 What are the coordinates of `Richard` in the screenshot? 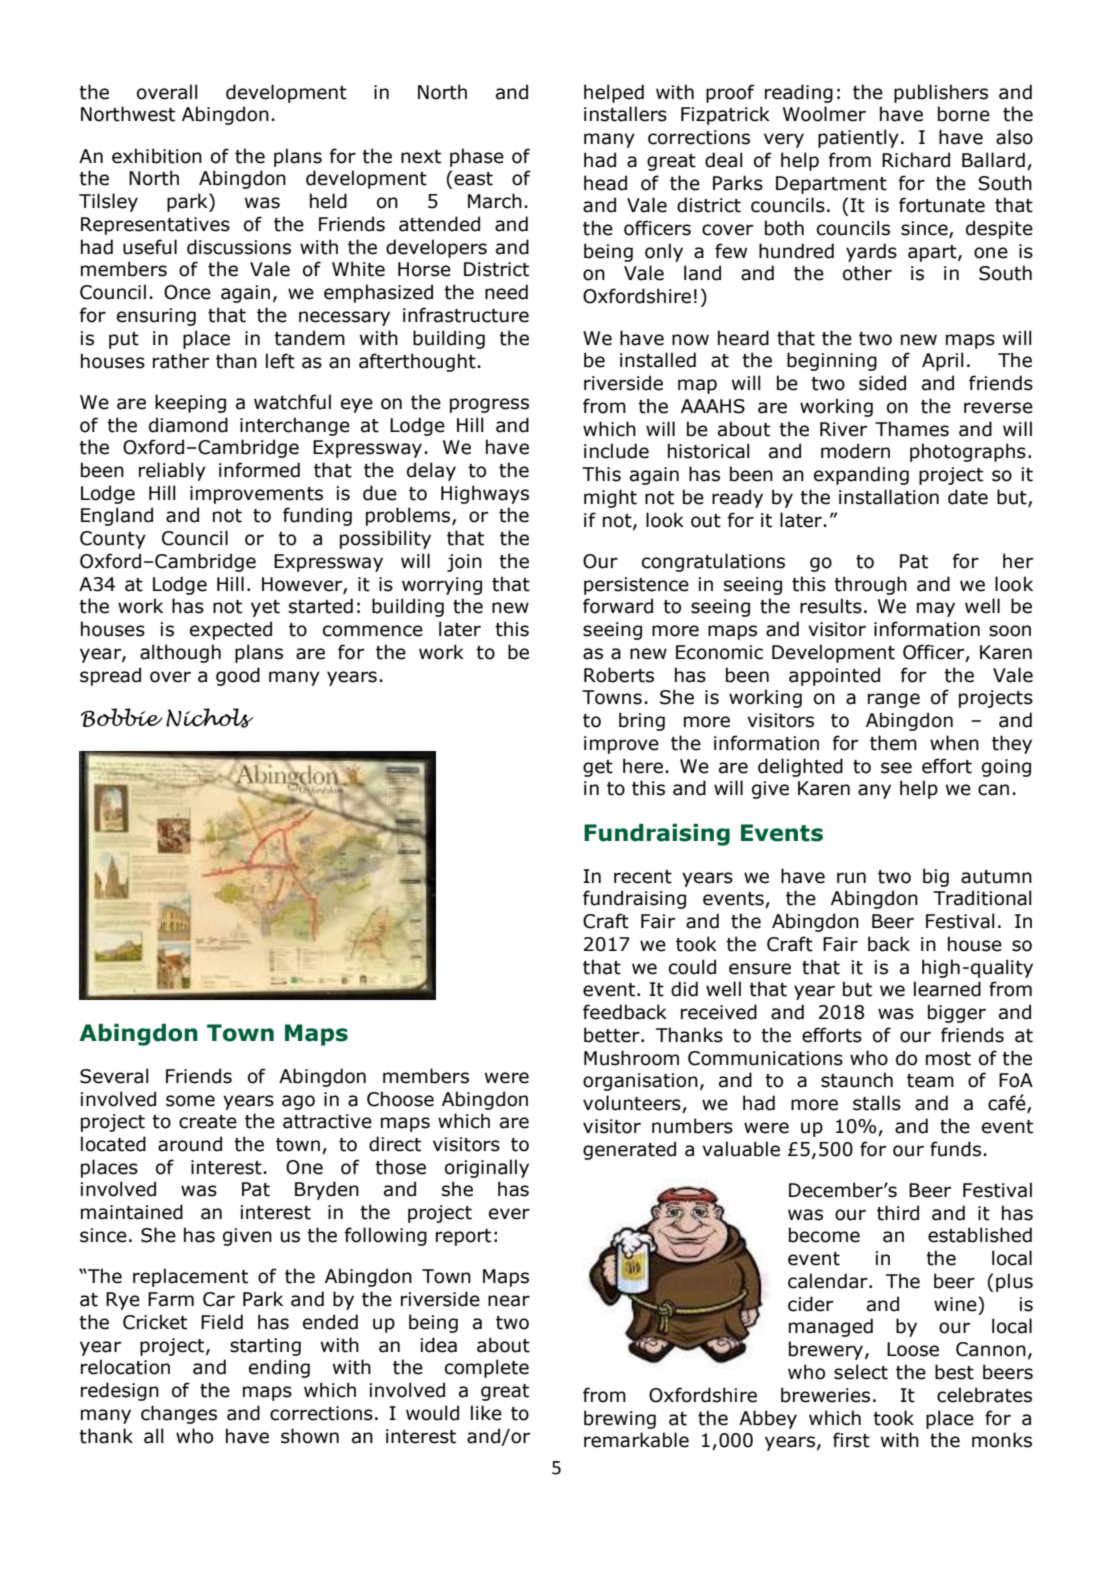 It's located at (916, 160).
